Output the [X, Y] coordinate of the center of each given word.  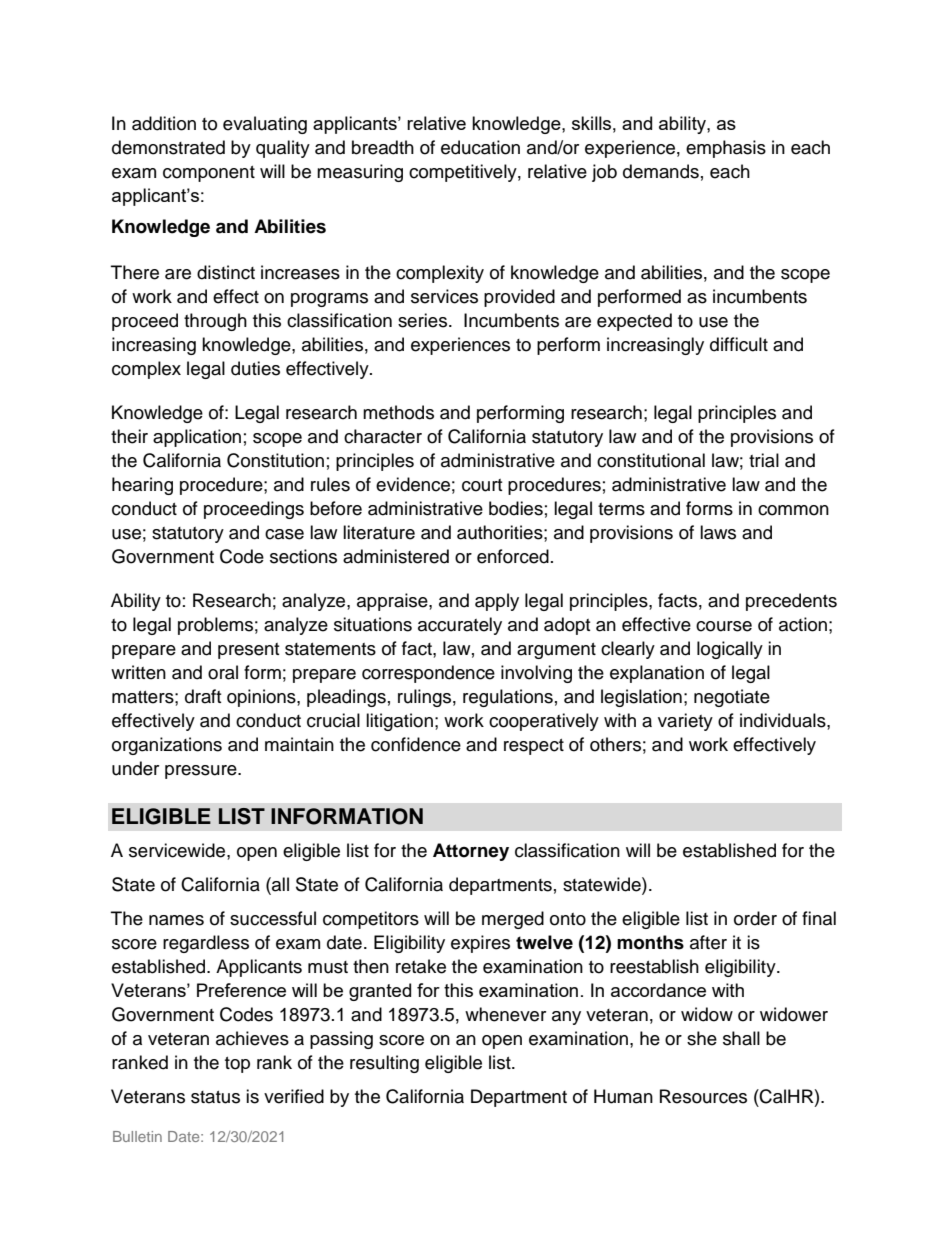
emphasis [726, 149]
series [424, 320]
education [480, 147]
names [176, 920]
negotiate [732, 698]
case [284, 534]
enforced [513, 556]
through [215, 322]
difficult [739, 344]
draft [203, 696]
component [209, 174]
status [215, 1097]
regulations [508, 698]
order [755, 918]
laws [718, 532]
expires [480, 944]
